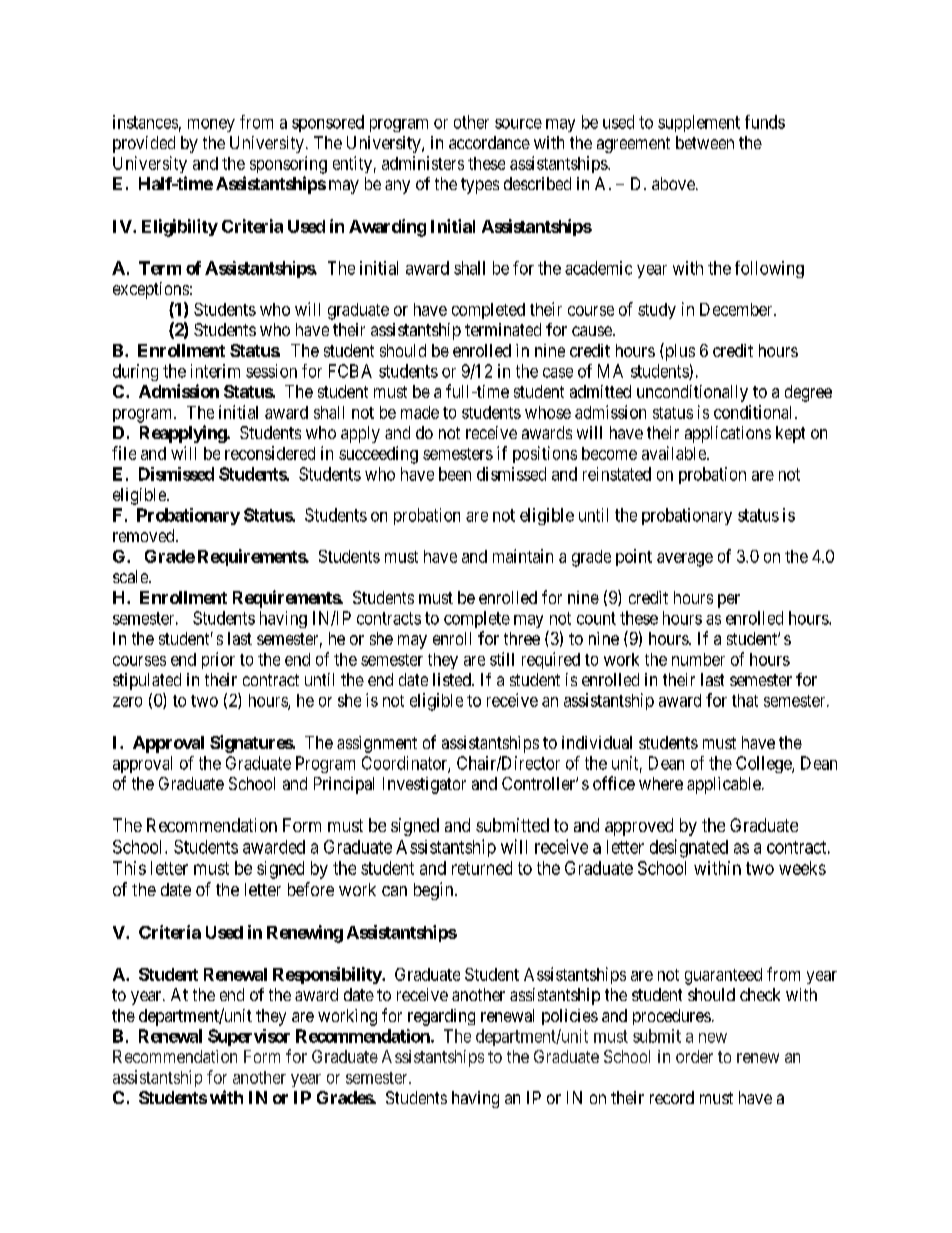  I want to click on This, so click(129, 868).
